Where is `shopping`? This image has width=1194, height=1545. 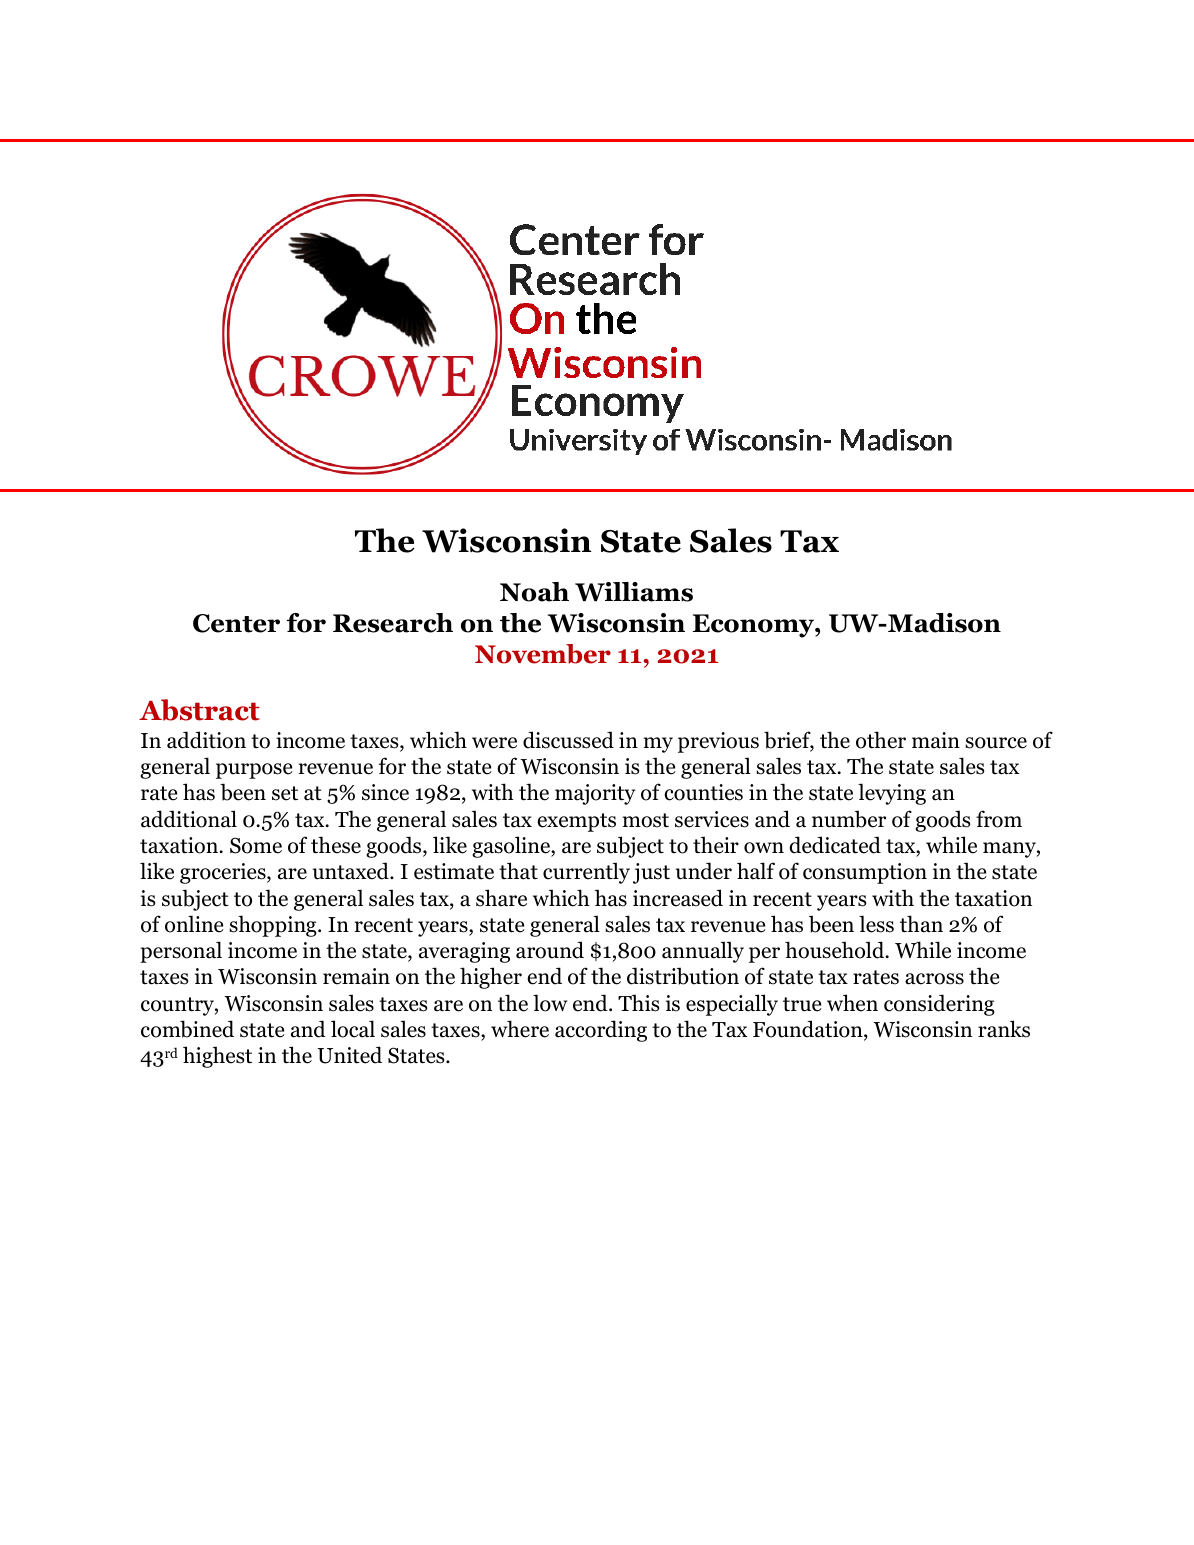
shopping is located at coordinates (274, 926).
